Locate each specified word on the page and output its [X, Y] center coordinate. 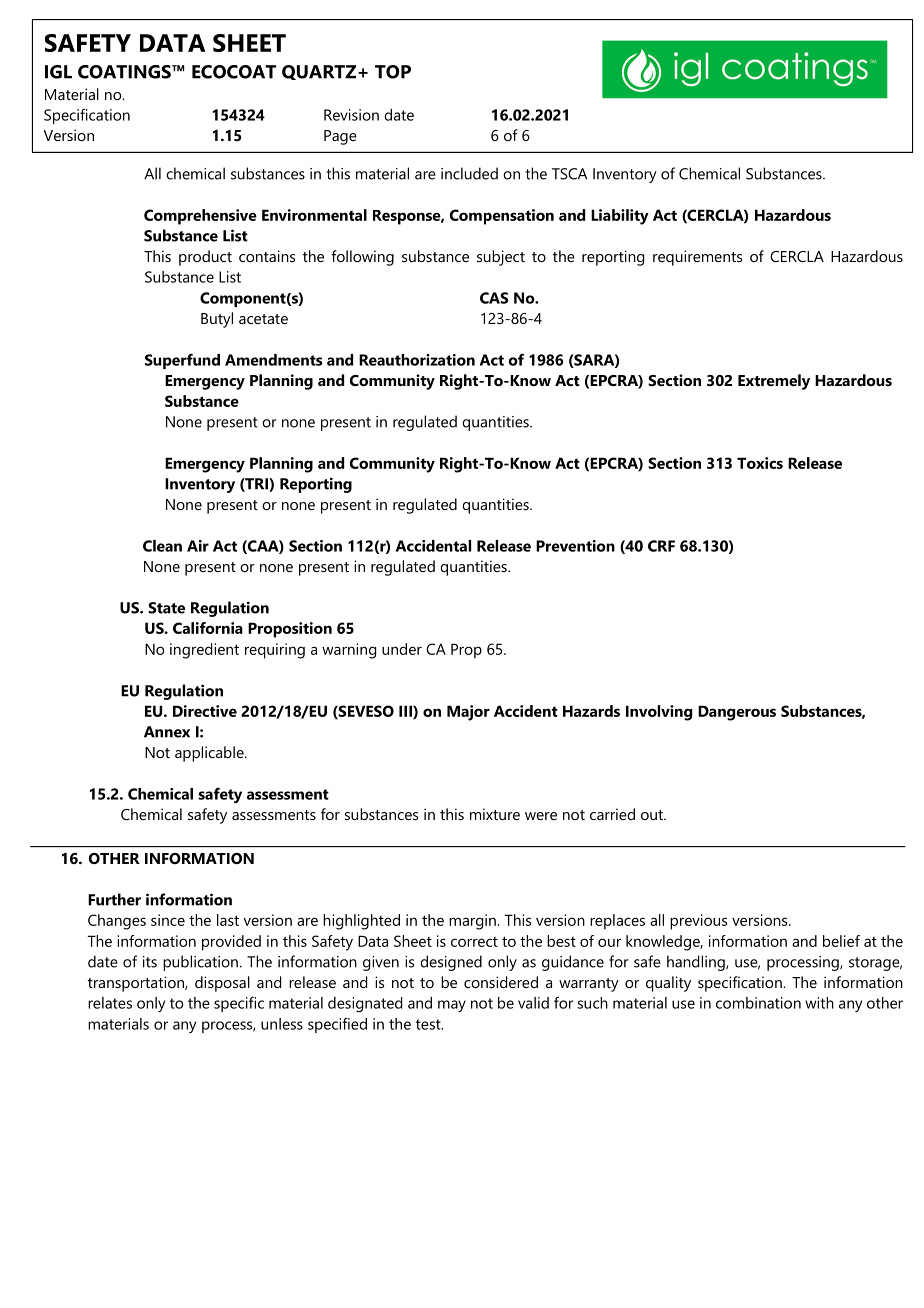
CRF [661, 546]
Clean [162, 546]
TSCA [569, 174]
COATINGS [125, 72]
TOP [393, 72]
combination [758, 1003]
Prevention [575, 546]
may [452, 1006]
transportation [137, 984]
